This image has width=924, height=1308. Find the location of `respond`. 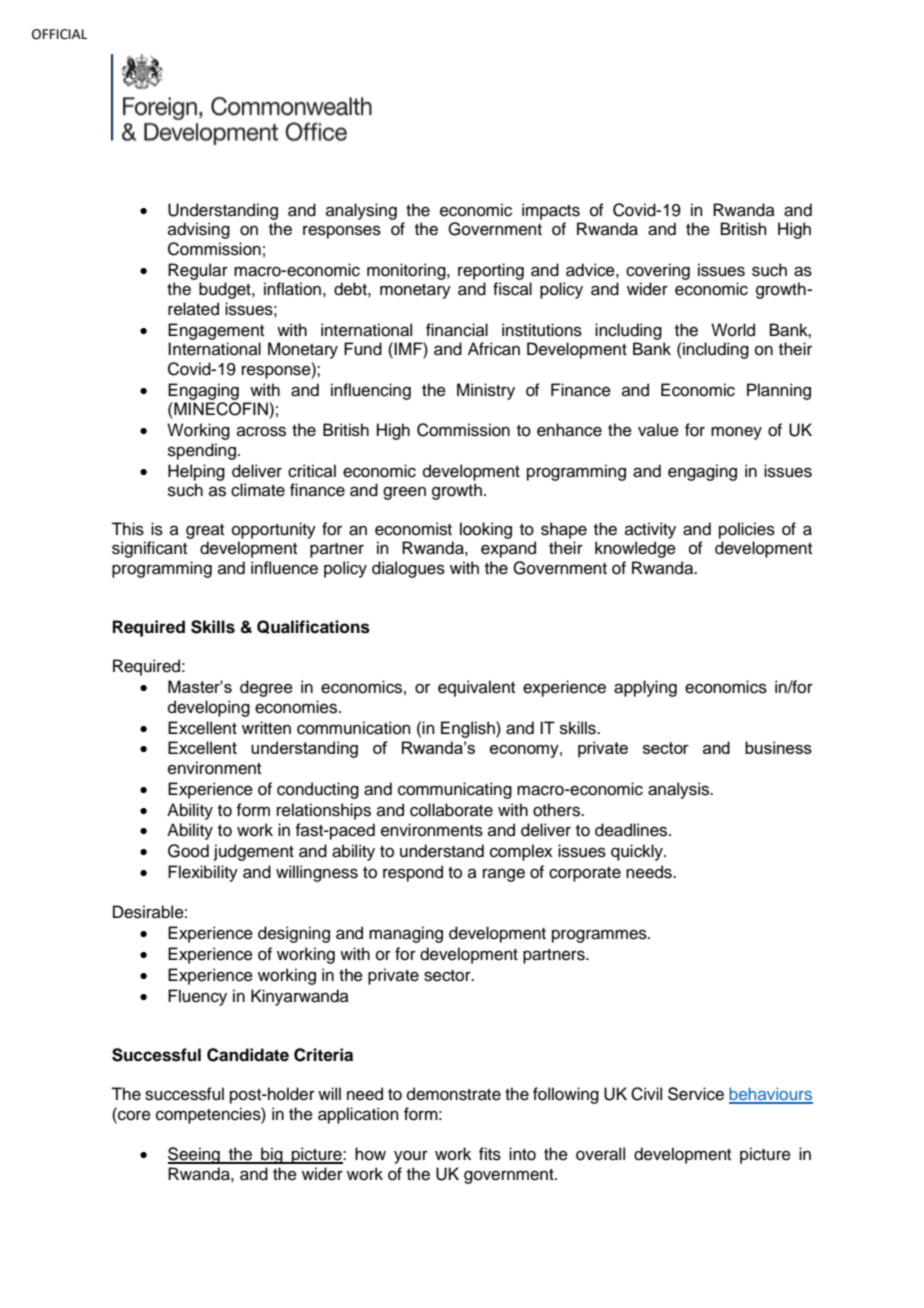

respond is located at coordinates (413, 873).
